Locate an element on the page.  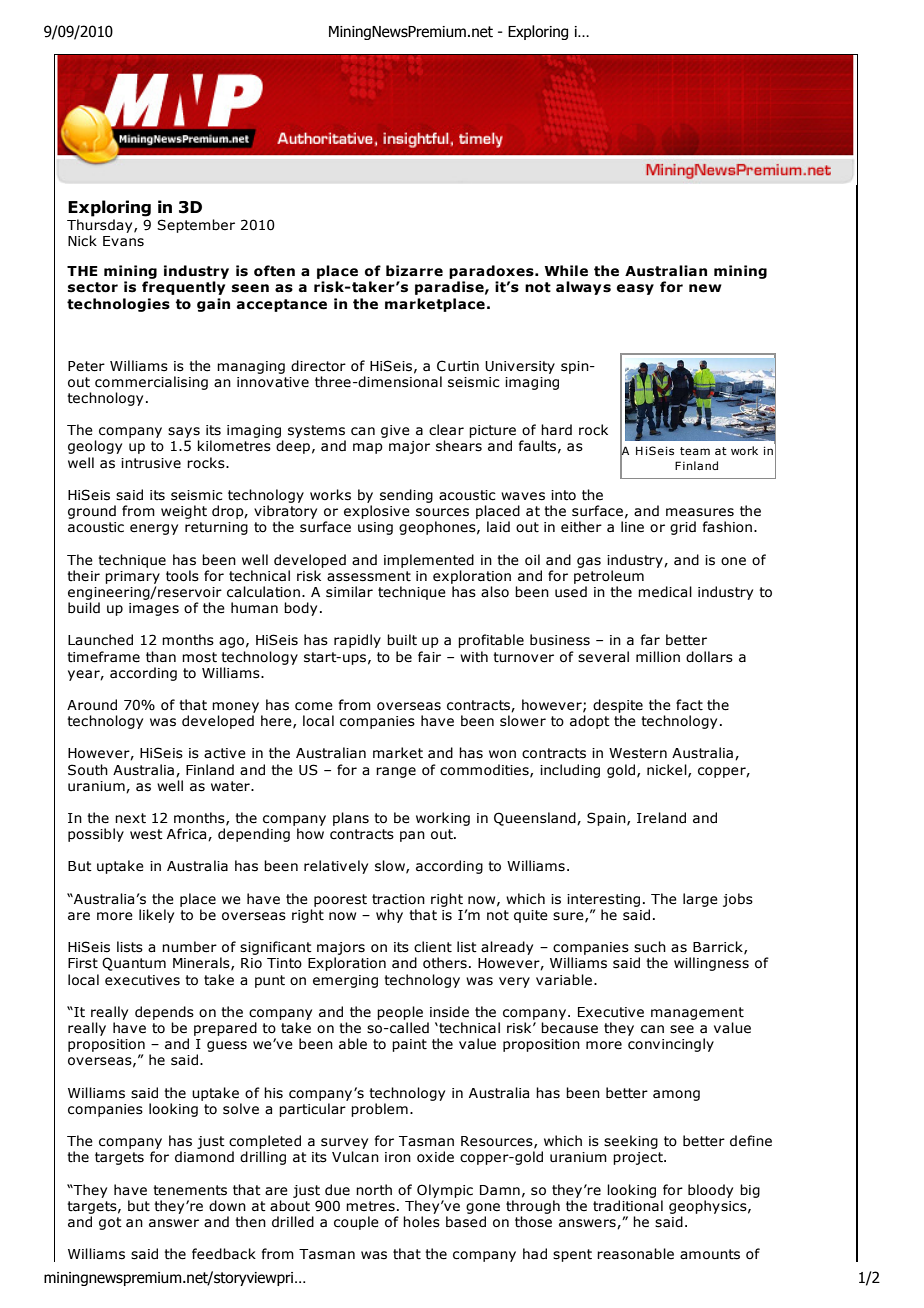
fact is located at coordinates (689, 705).
